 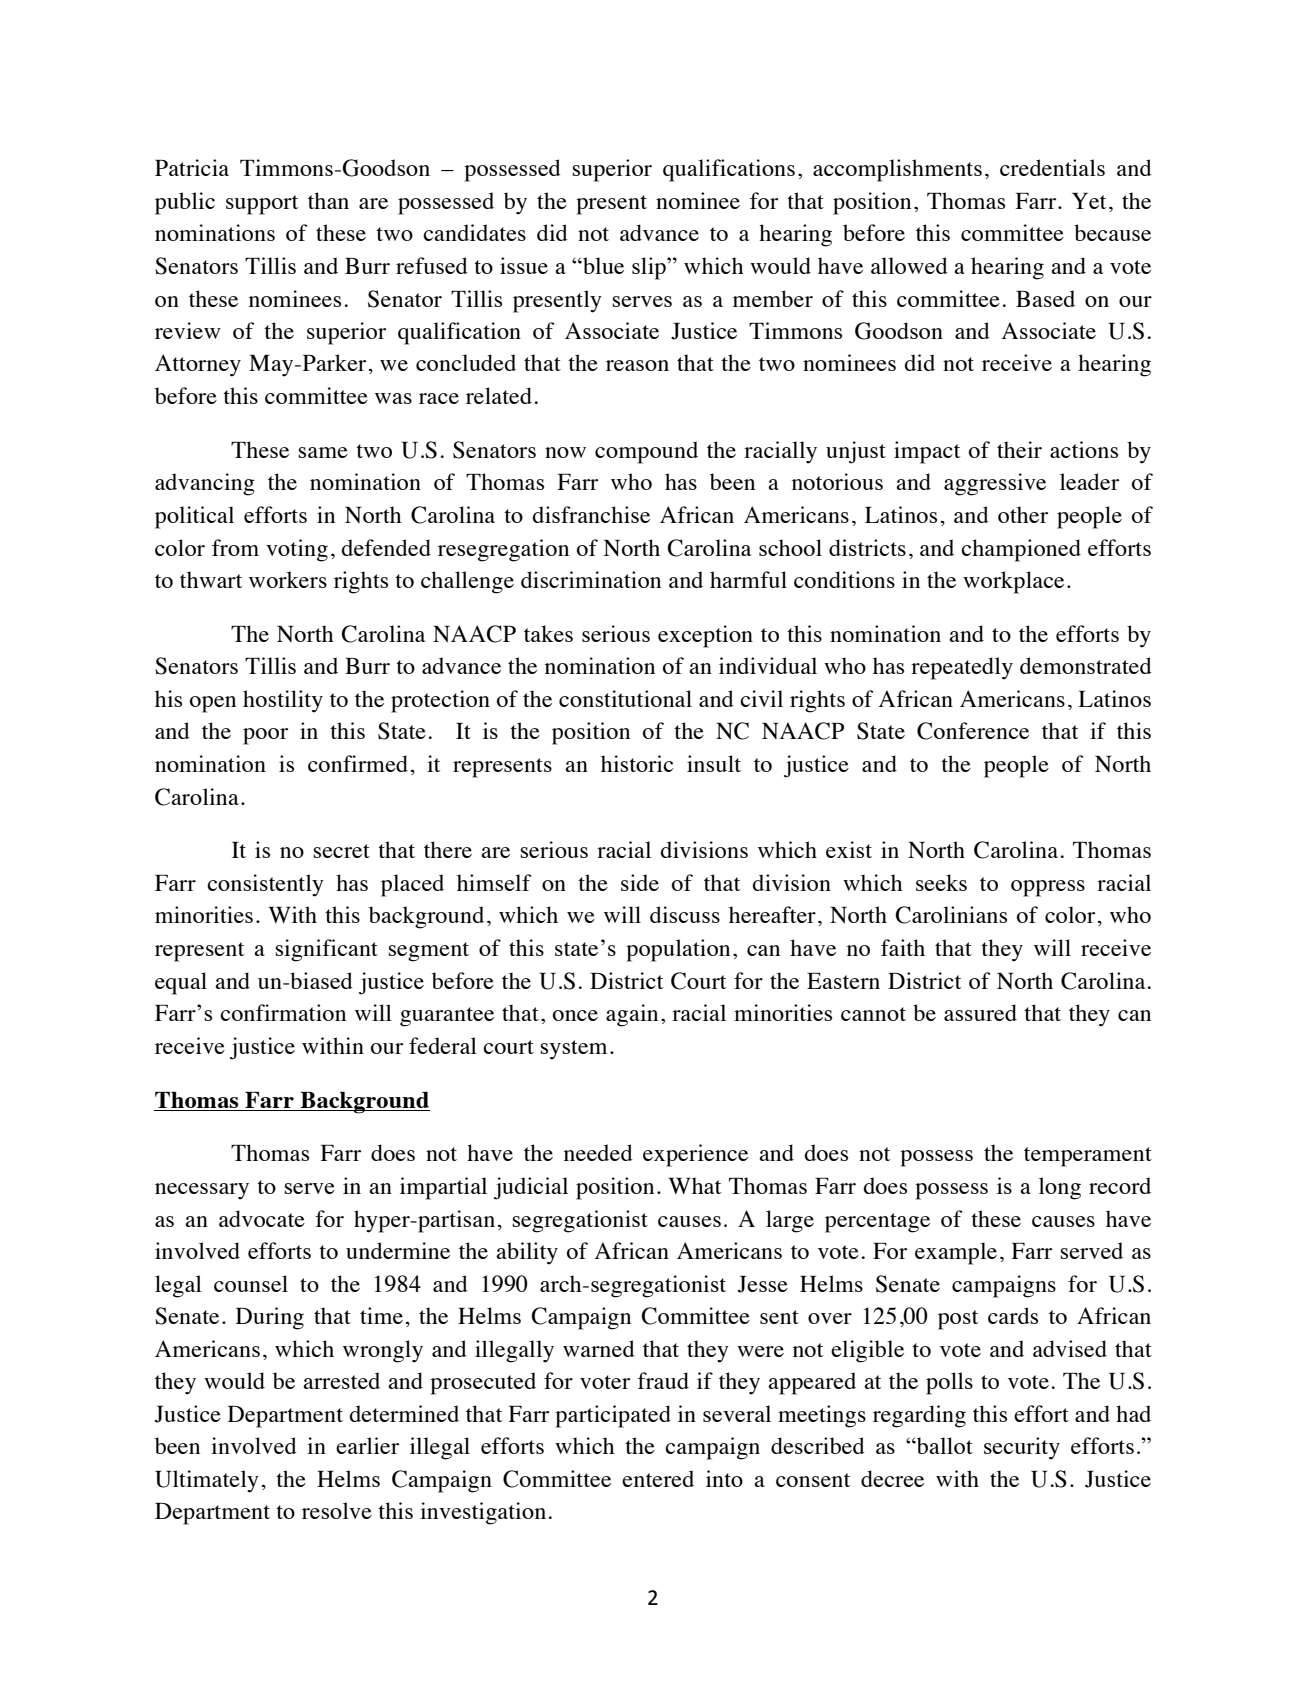 What do you see at coordinates (341, 851) in the screenshot?
I see `secret` at bounding box center [341, 851].
